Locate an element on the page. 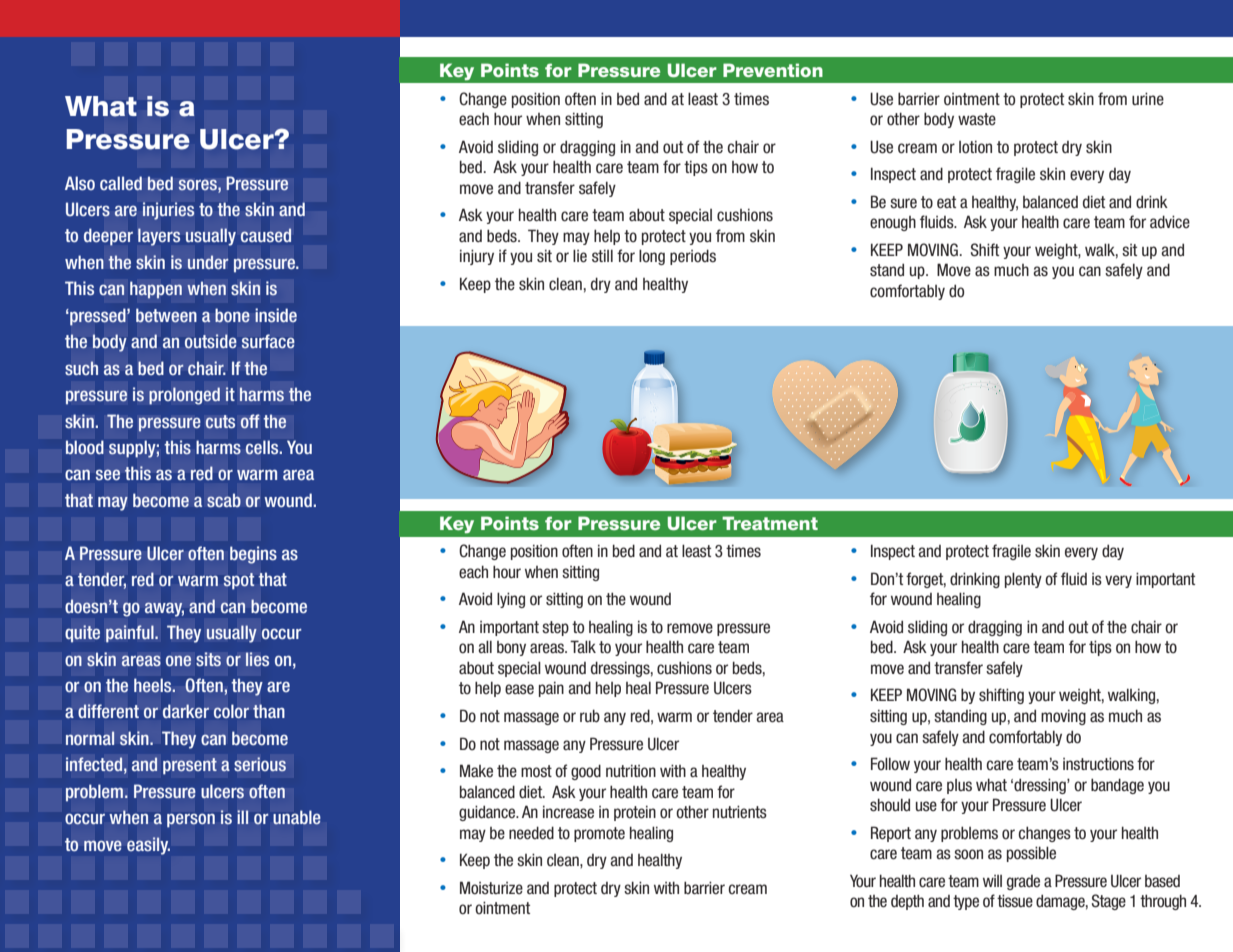 The height and width of the page is (952, 1233). step is located at coordinates (555, 628).
